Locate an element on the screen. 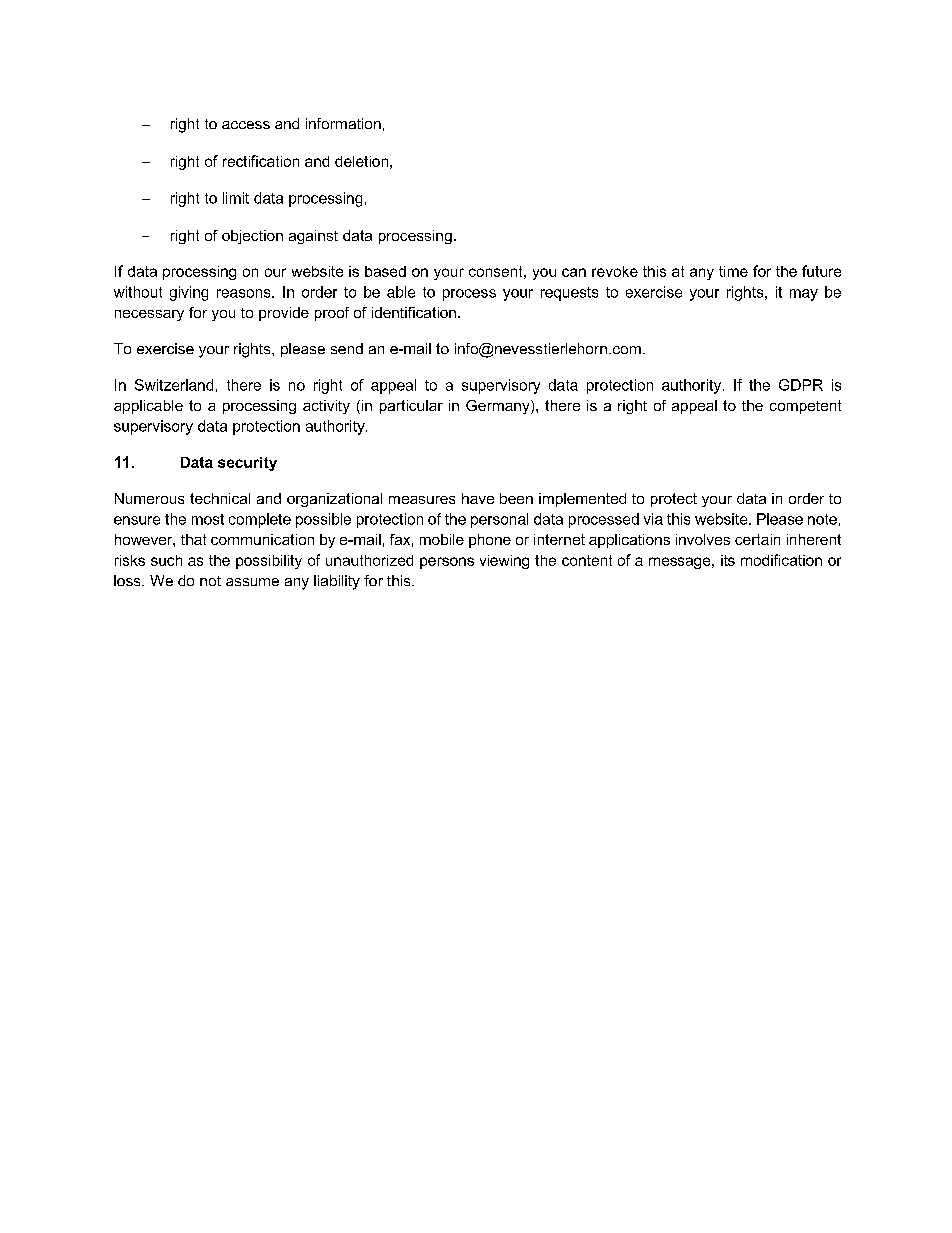 The width and height of the screenshot is (952, 1233). rectification is located at coordinates (261, 161).
